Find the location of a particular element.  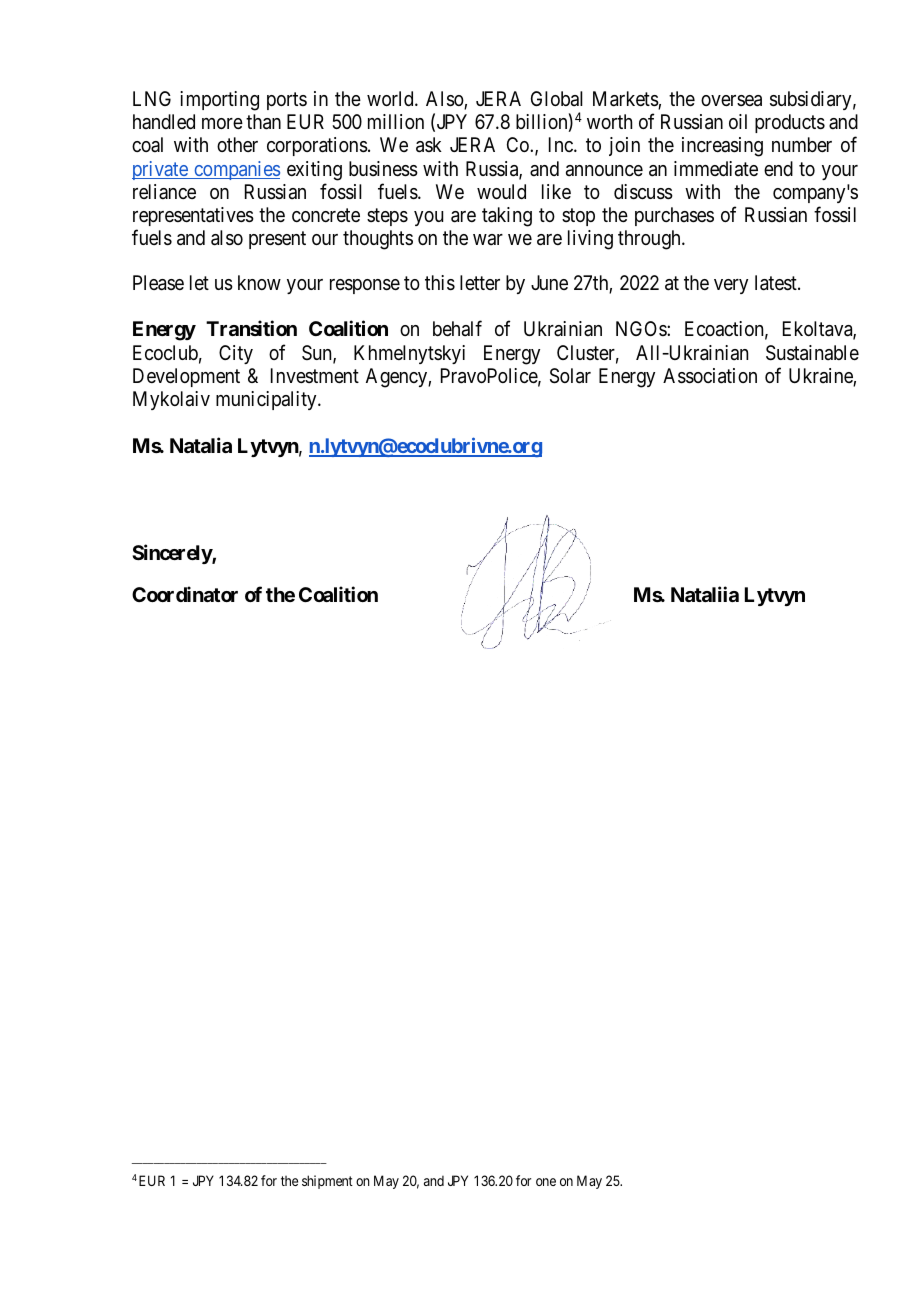

ask is located at coordinates (429, 145).
